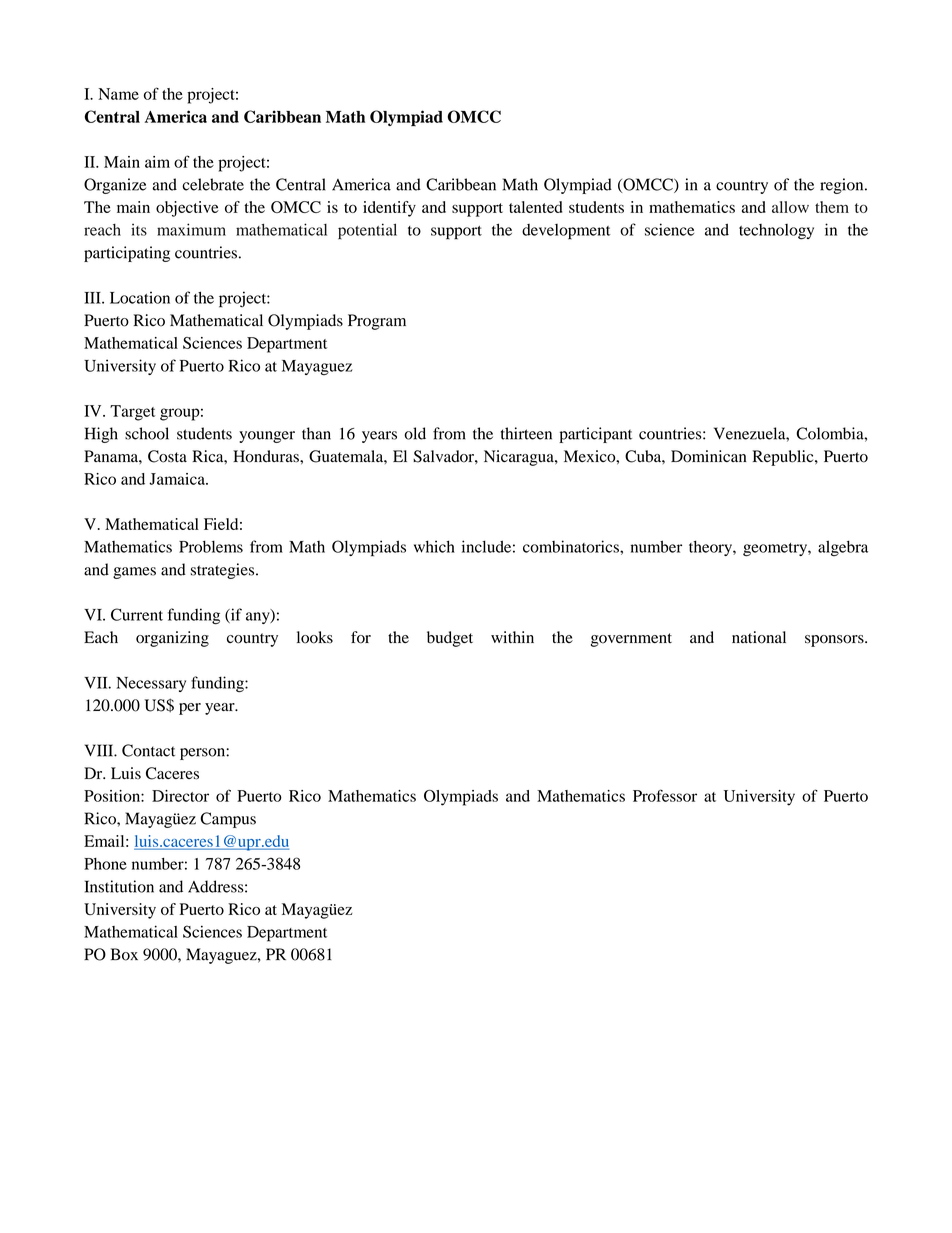  Describe the element at coordinates (526, 433) in the document. I see `thirteen` at that location.
